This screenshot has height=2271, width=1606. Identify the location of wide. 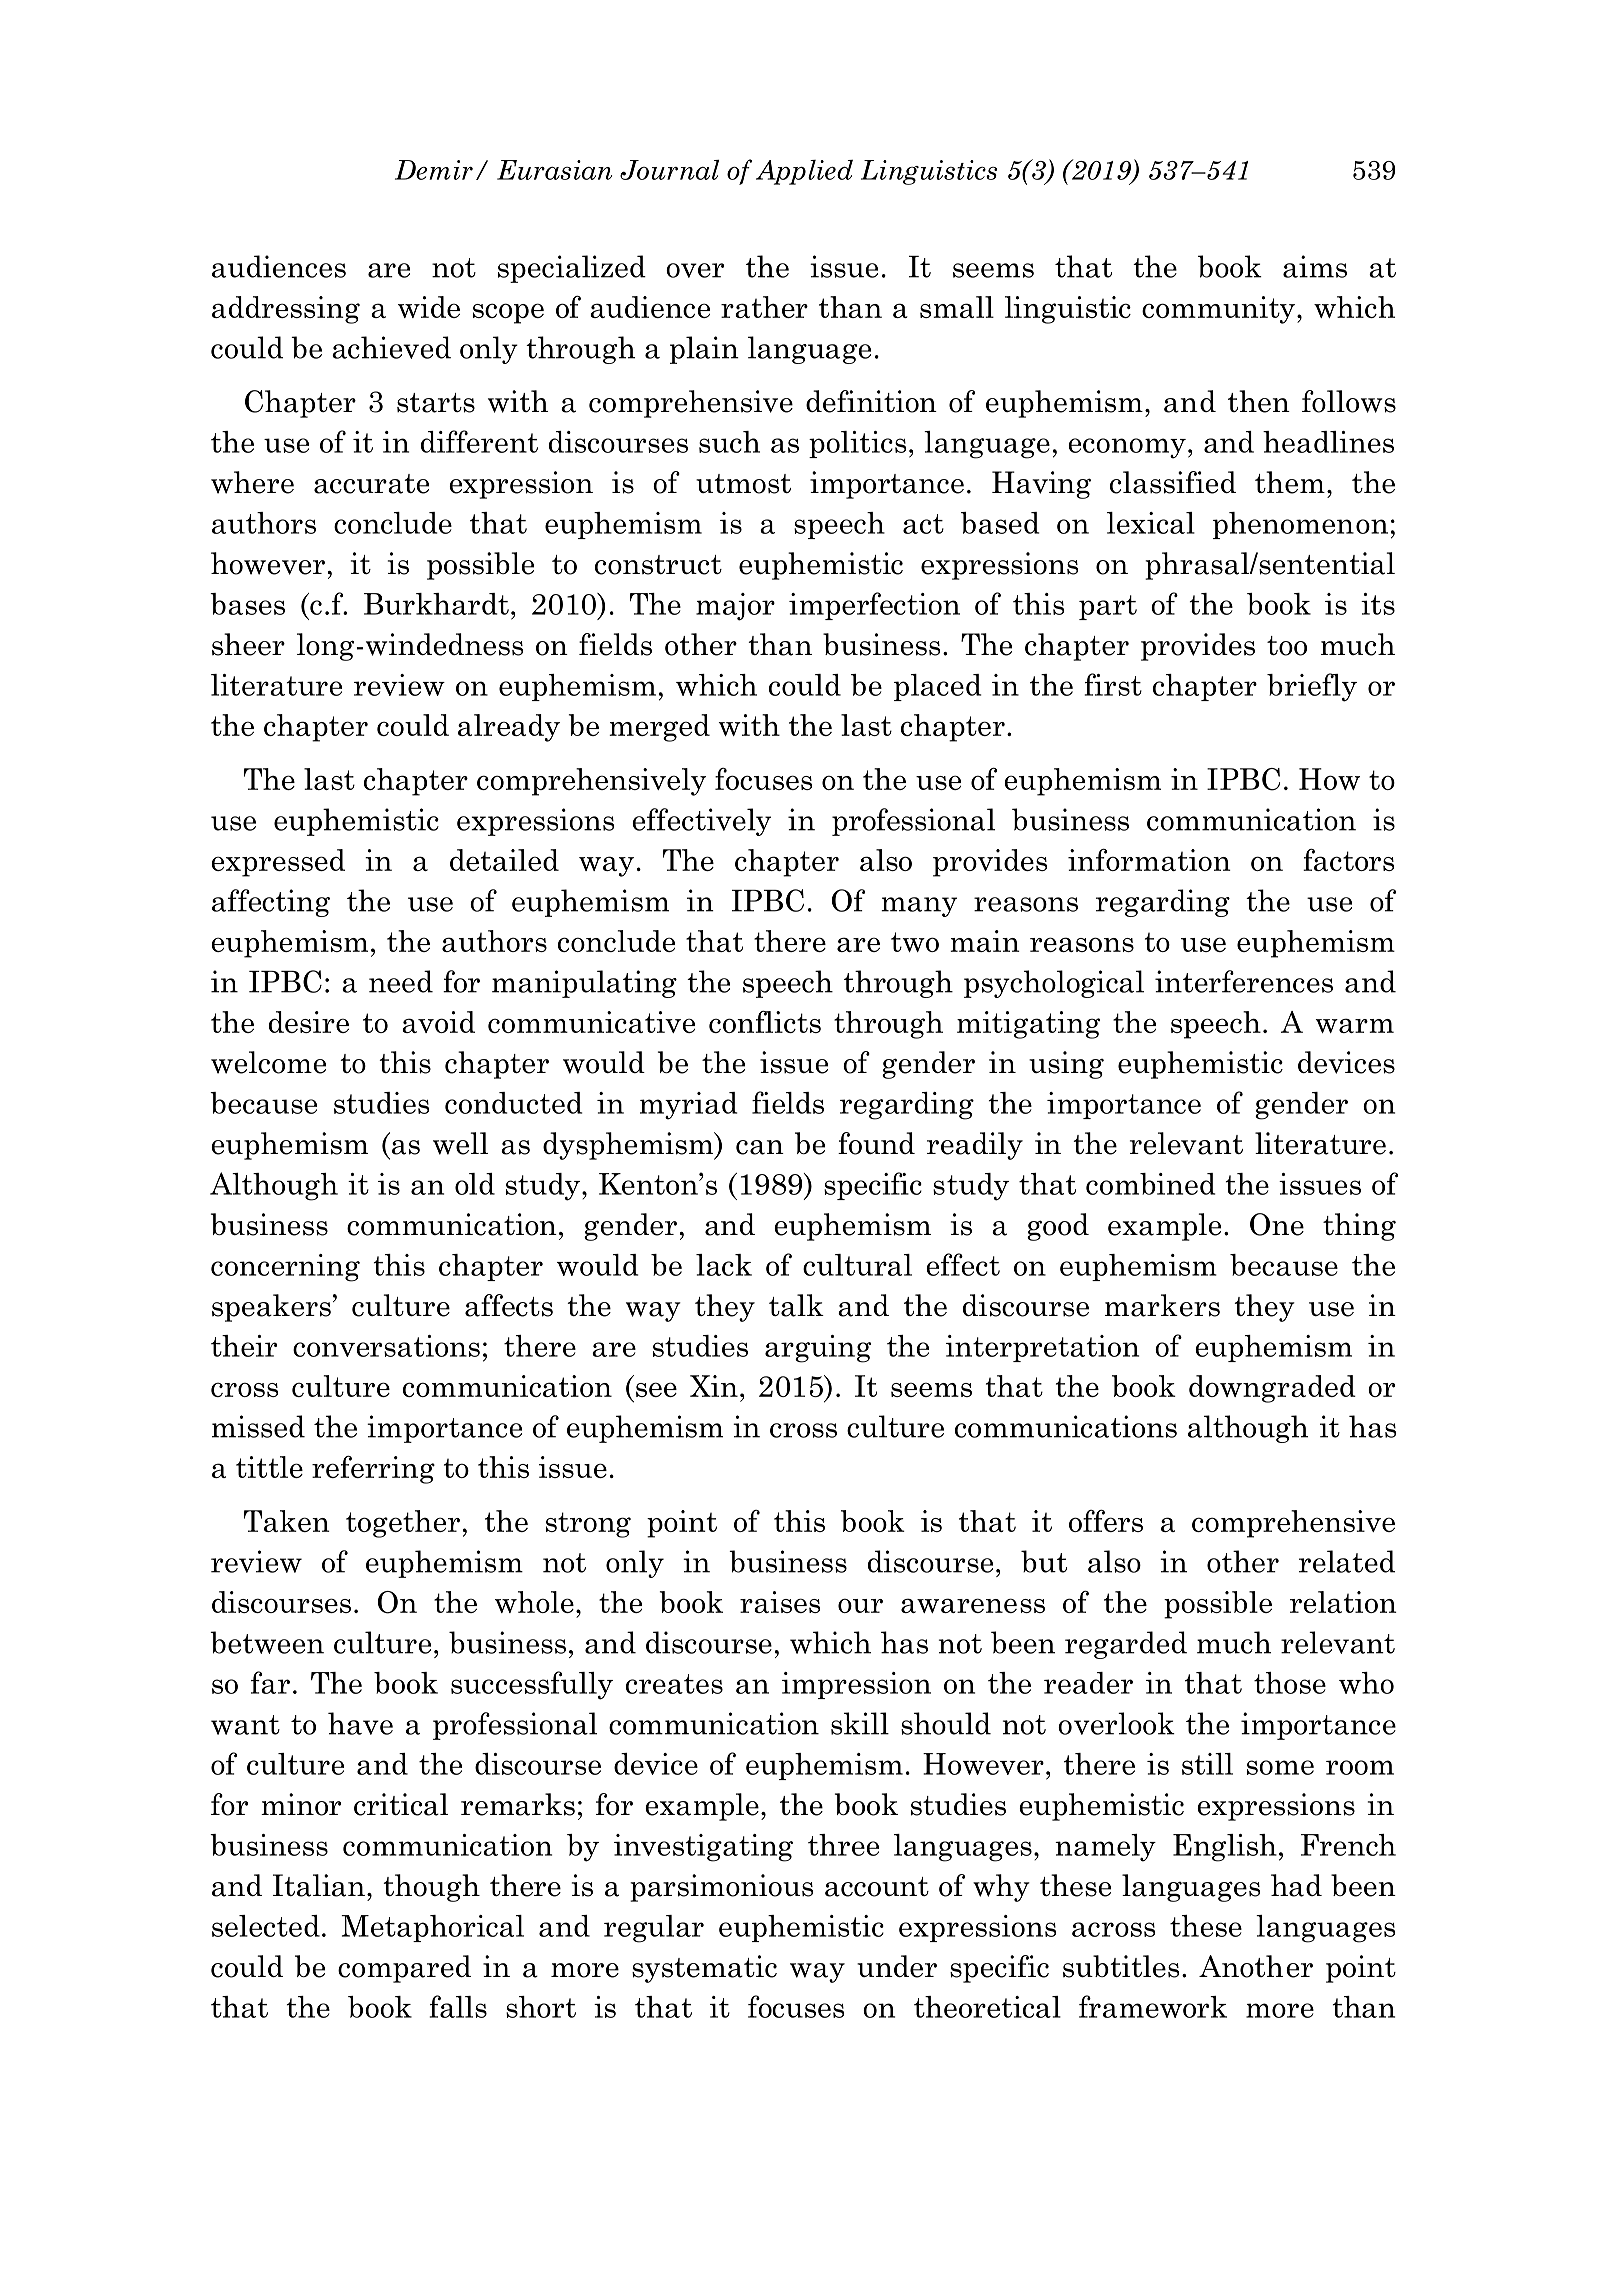
(429, 307).
